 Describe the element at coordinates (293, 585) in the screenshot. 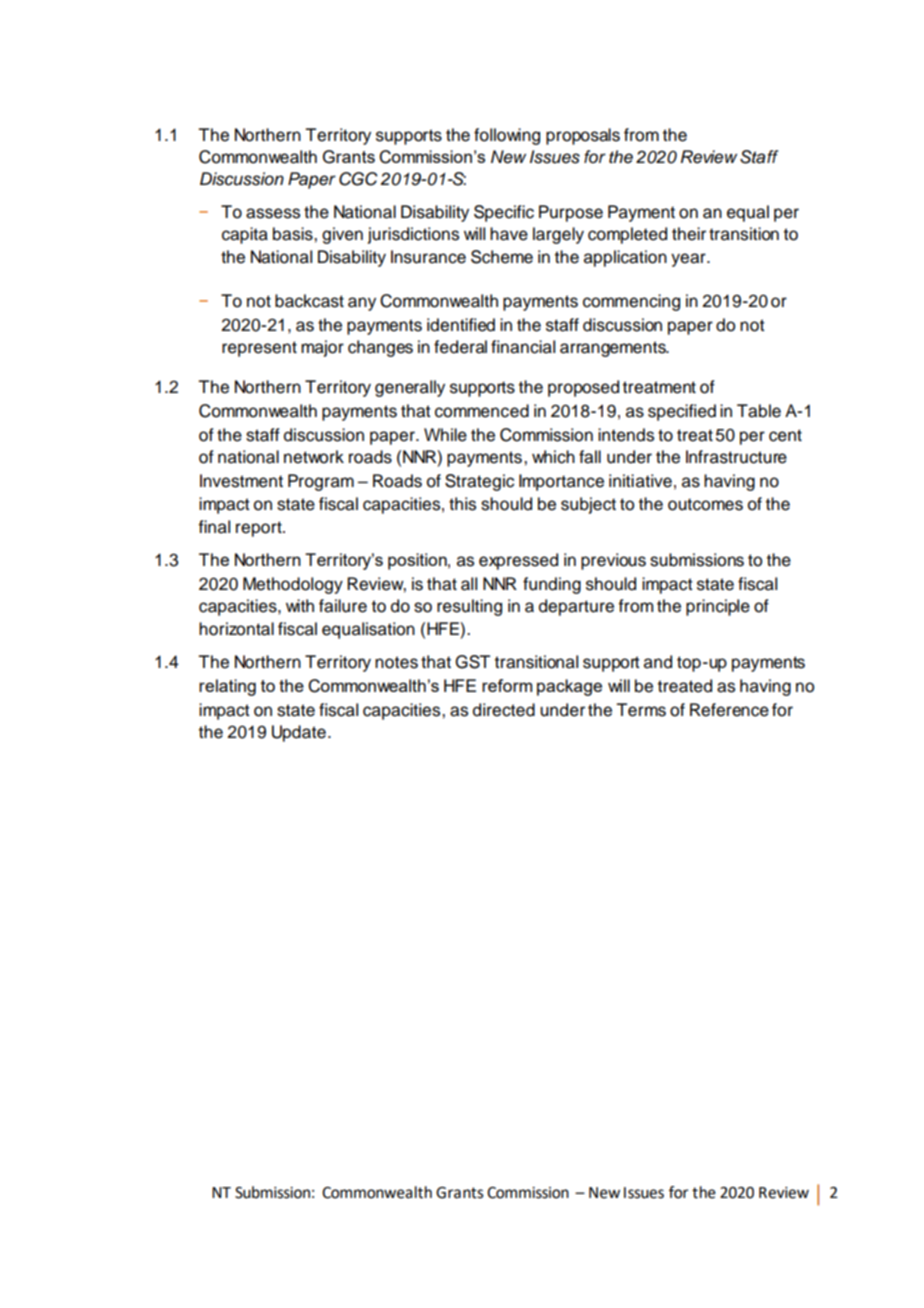

I see `Methodology` at that location.
